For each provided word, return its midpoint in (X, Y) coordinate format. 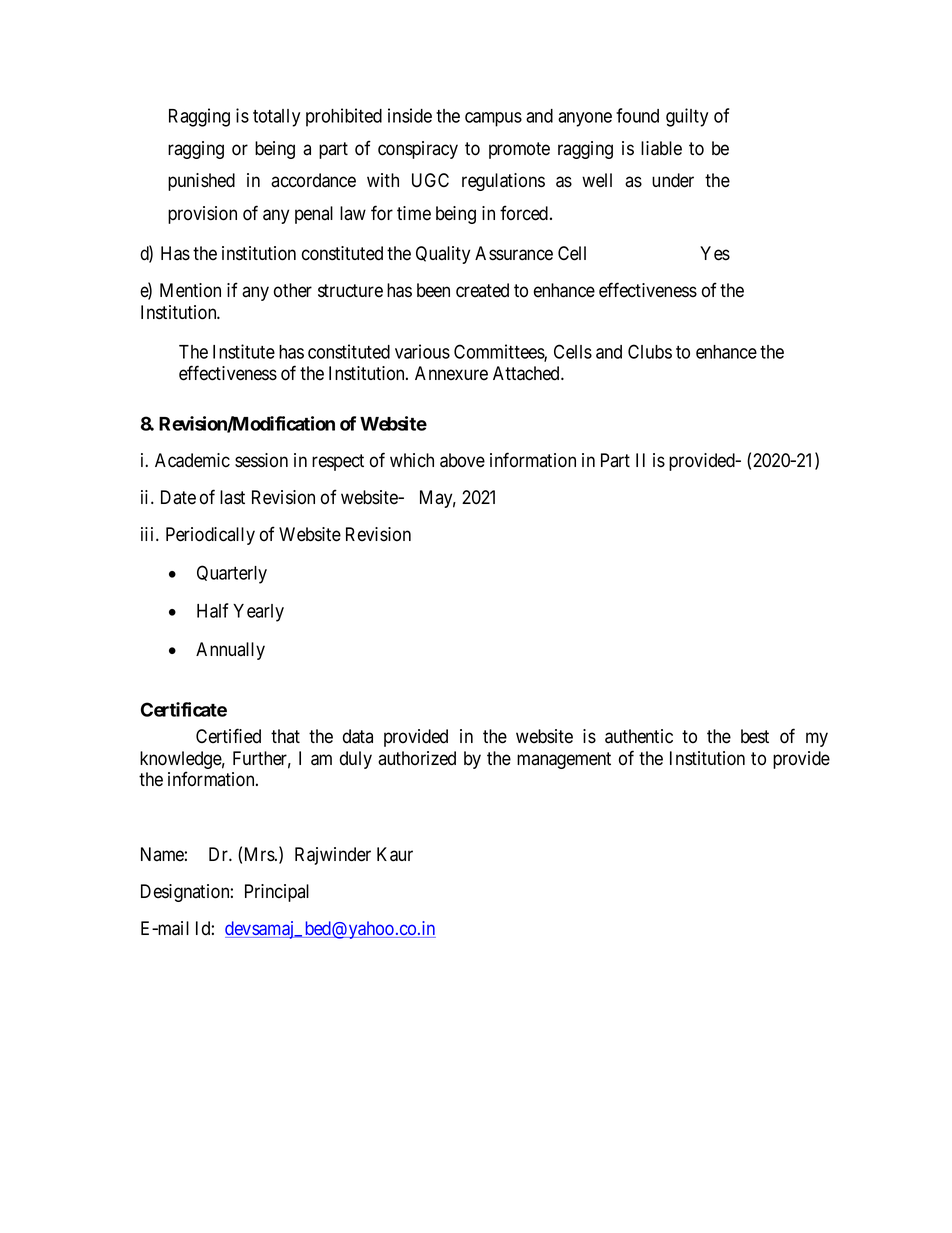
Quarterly (232, 574)
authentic (639, 736)
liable (661, 148)
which (412, 460)
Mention (190, 290)
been (433, 290)
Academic (192, 460)
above (462, 460)
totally (276, 118)
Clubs (650, 351)
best (755, 736)
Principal (277, 893)
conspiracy (418, 150)
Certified (228, 736)
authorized (417, 758)
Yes (715, 253)
